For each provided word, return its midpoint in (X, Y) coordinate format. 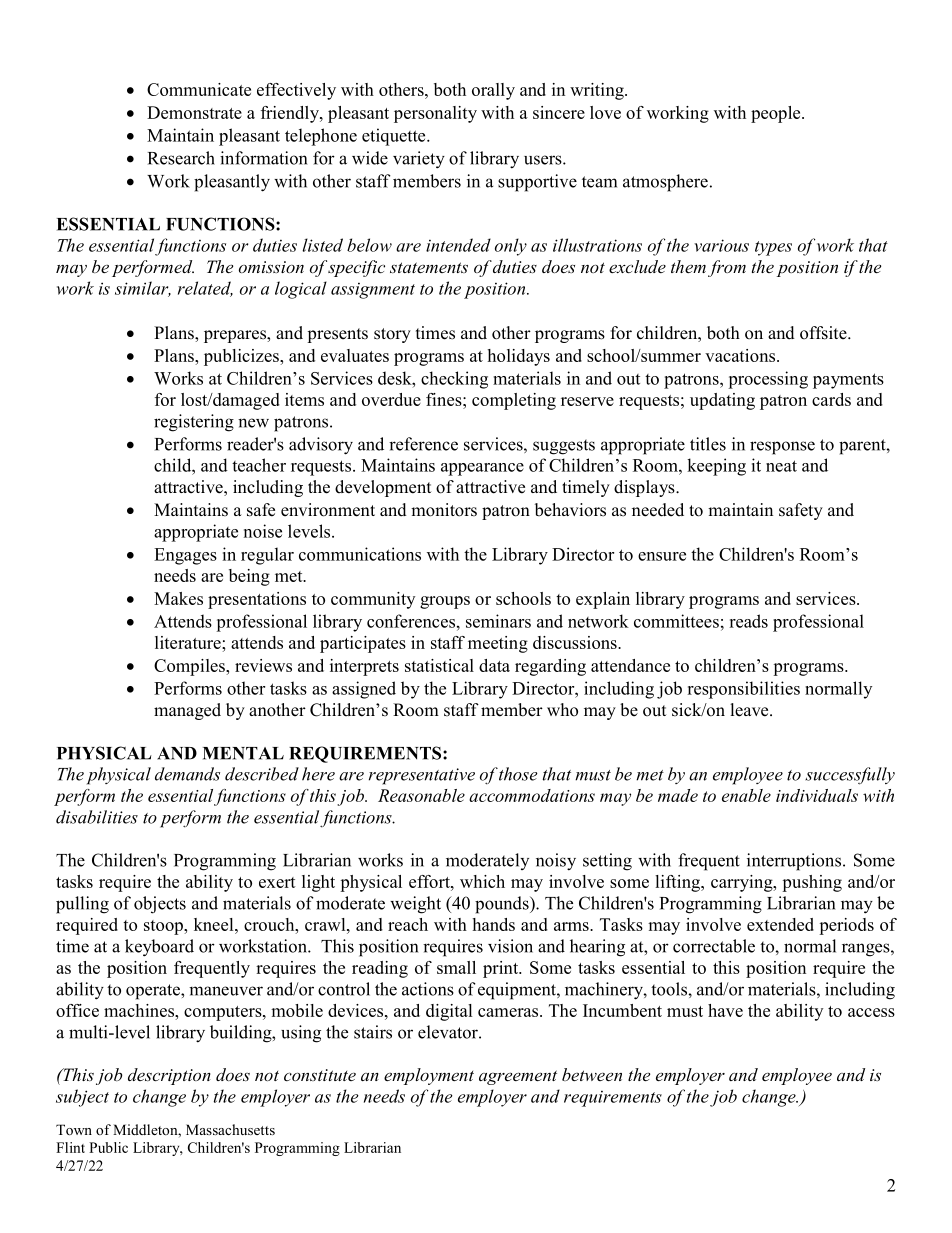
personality (435, 114)
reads (748, 621)
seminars (498, 621)
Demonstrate (194, 112)
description (169, 1076)
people (777, 114)
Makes (178, 598)
